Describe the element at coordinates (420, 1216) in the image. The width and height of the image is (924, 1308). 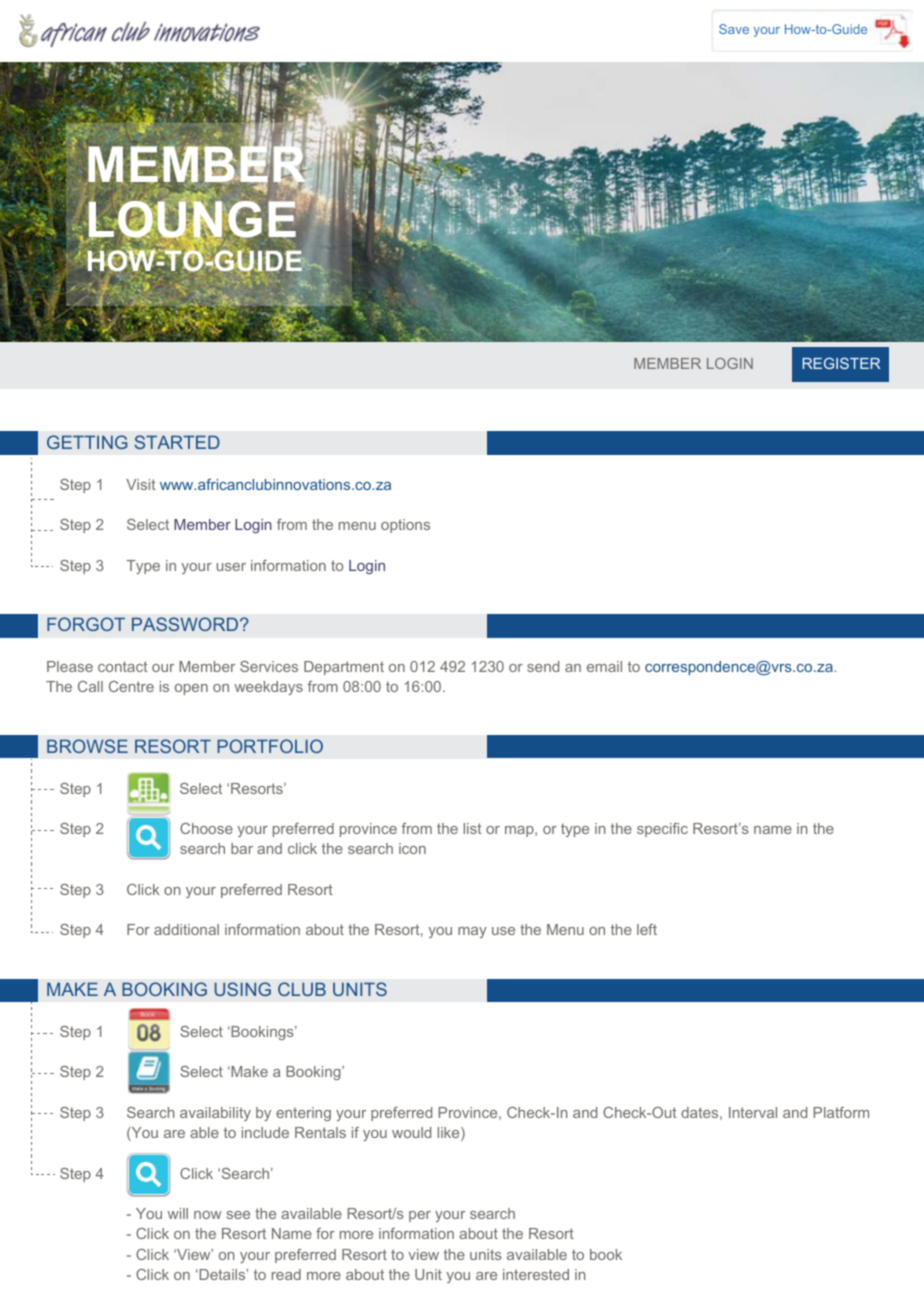
I see `per` at that location.
